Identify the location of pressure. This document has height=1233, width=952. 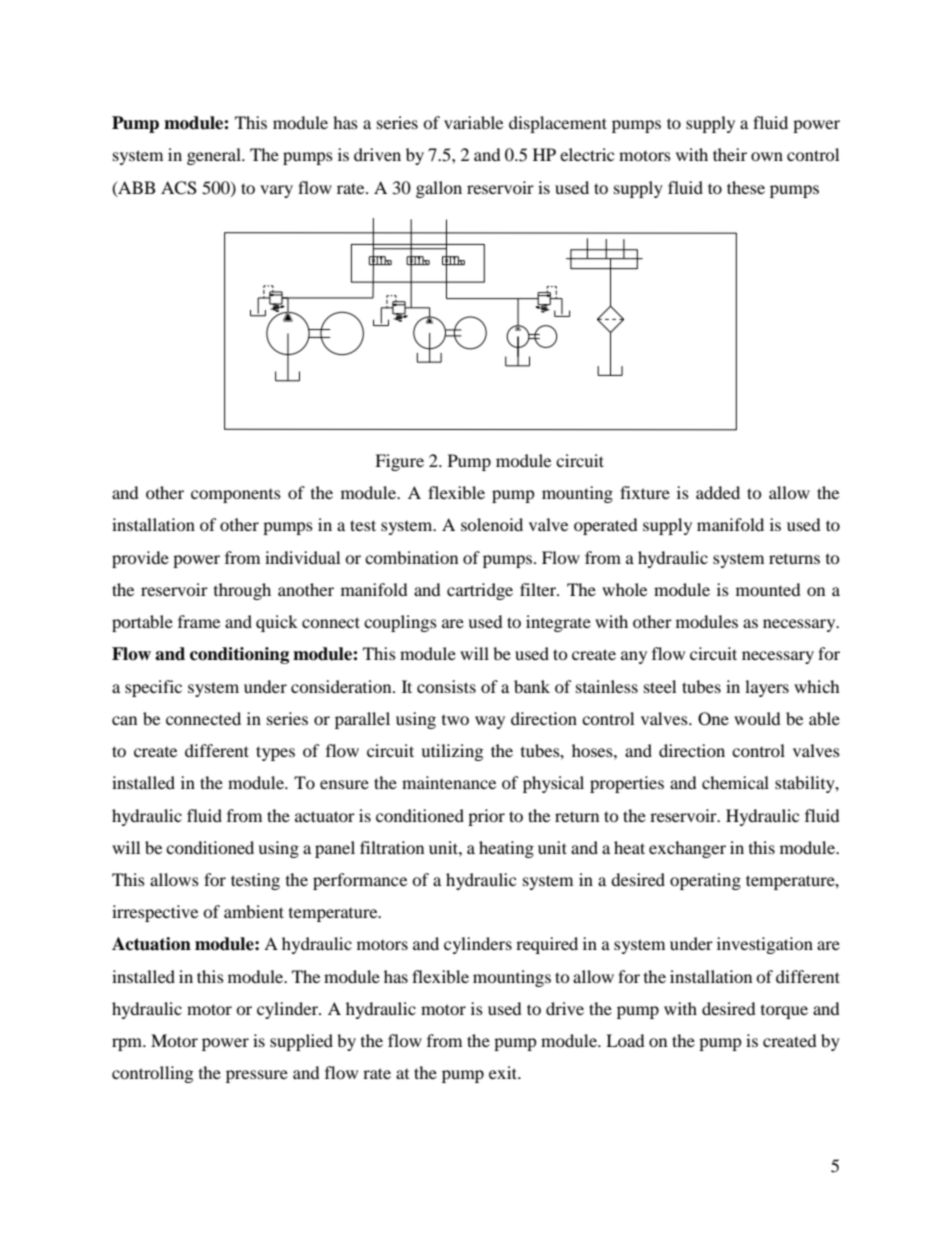
(257, 1076).
